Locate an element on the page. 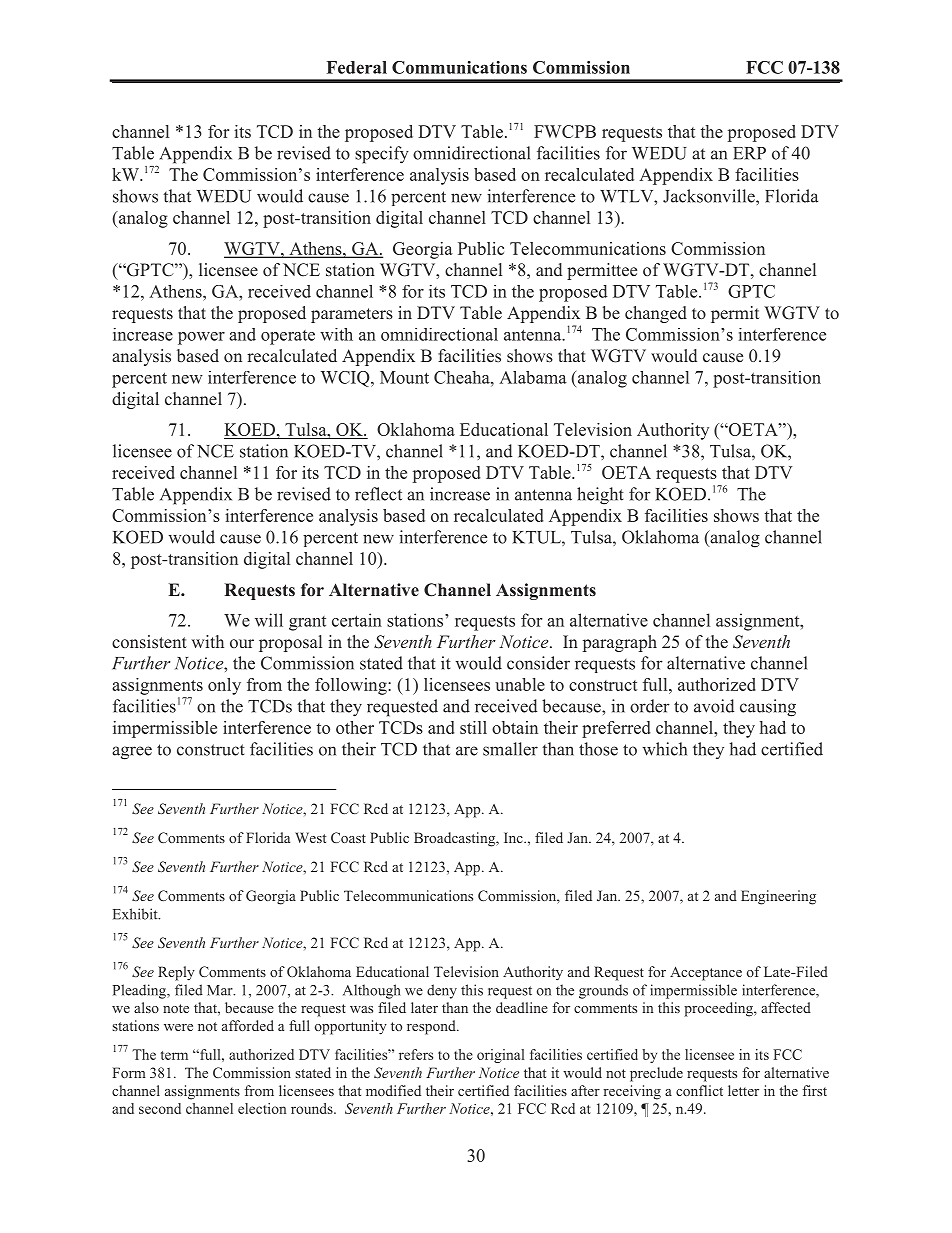 Image resolution: width=952 pixels, height=1233 pixels. specify is located at coordinates (382, 155).
